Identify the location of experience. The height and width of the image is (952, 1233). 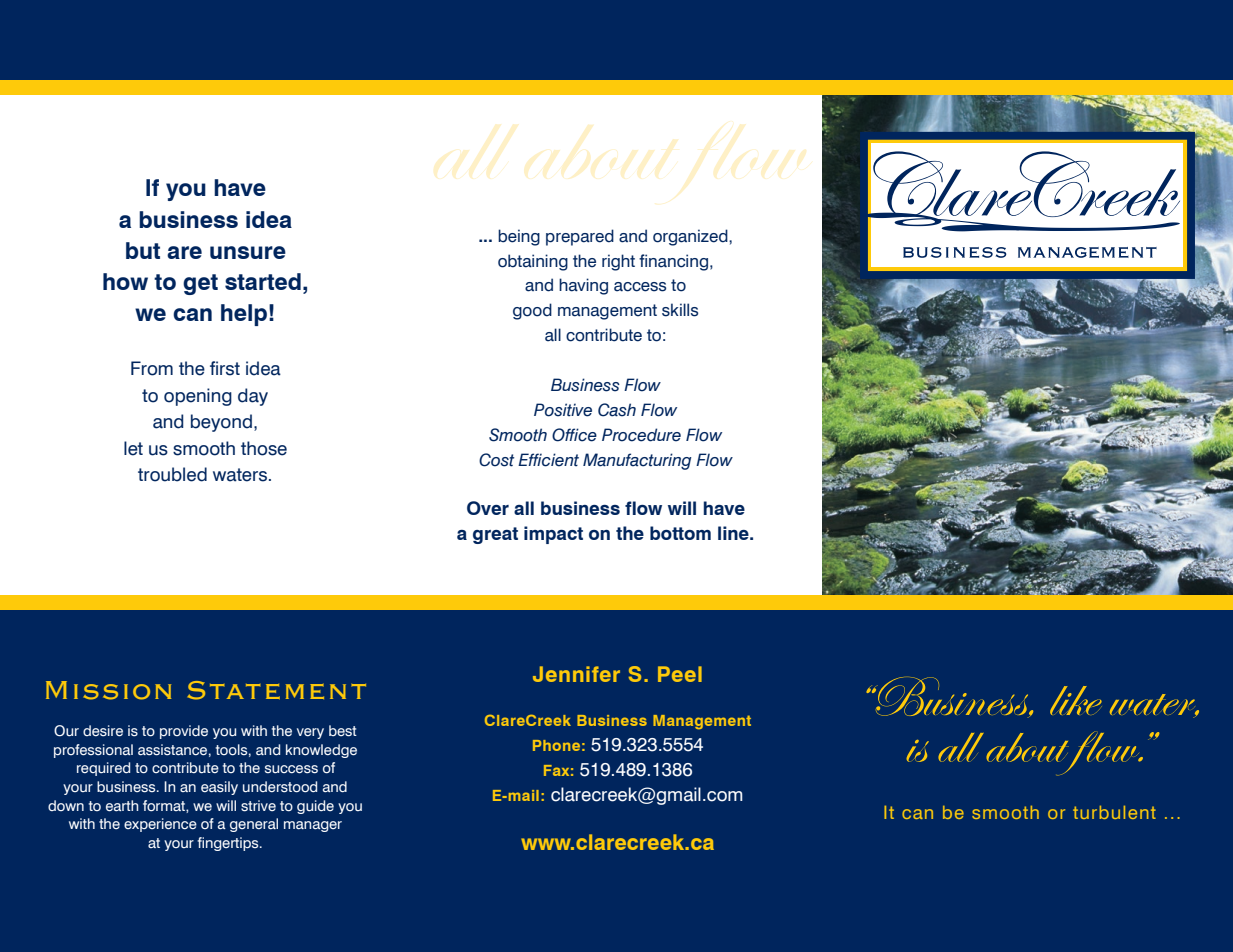
(160, 825).
